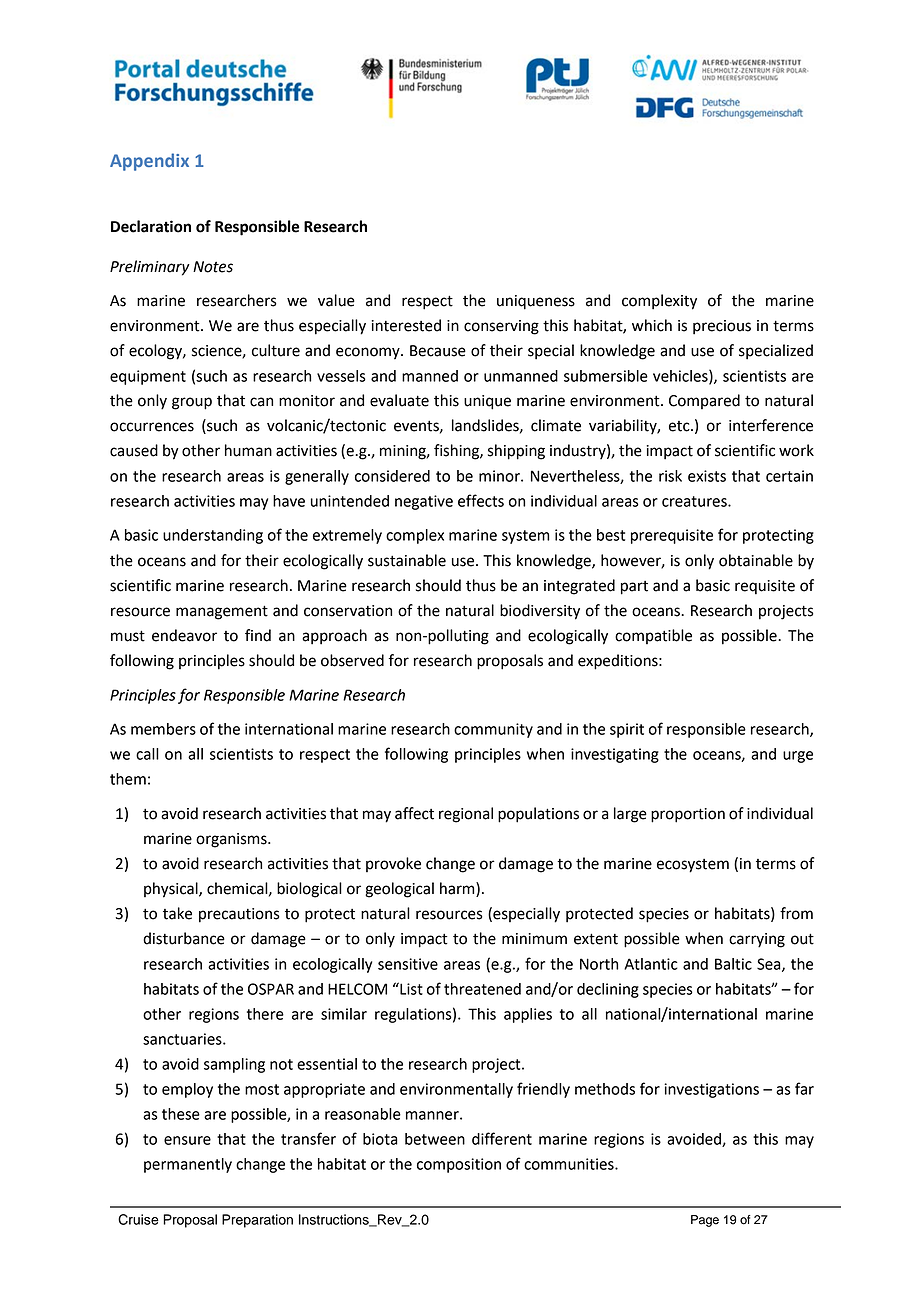  Describe the element at coordinates (501, 327) in the screenshot. I see `conserving` at that location.
